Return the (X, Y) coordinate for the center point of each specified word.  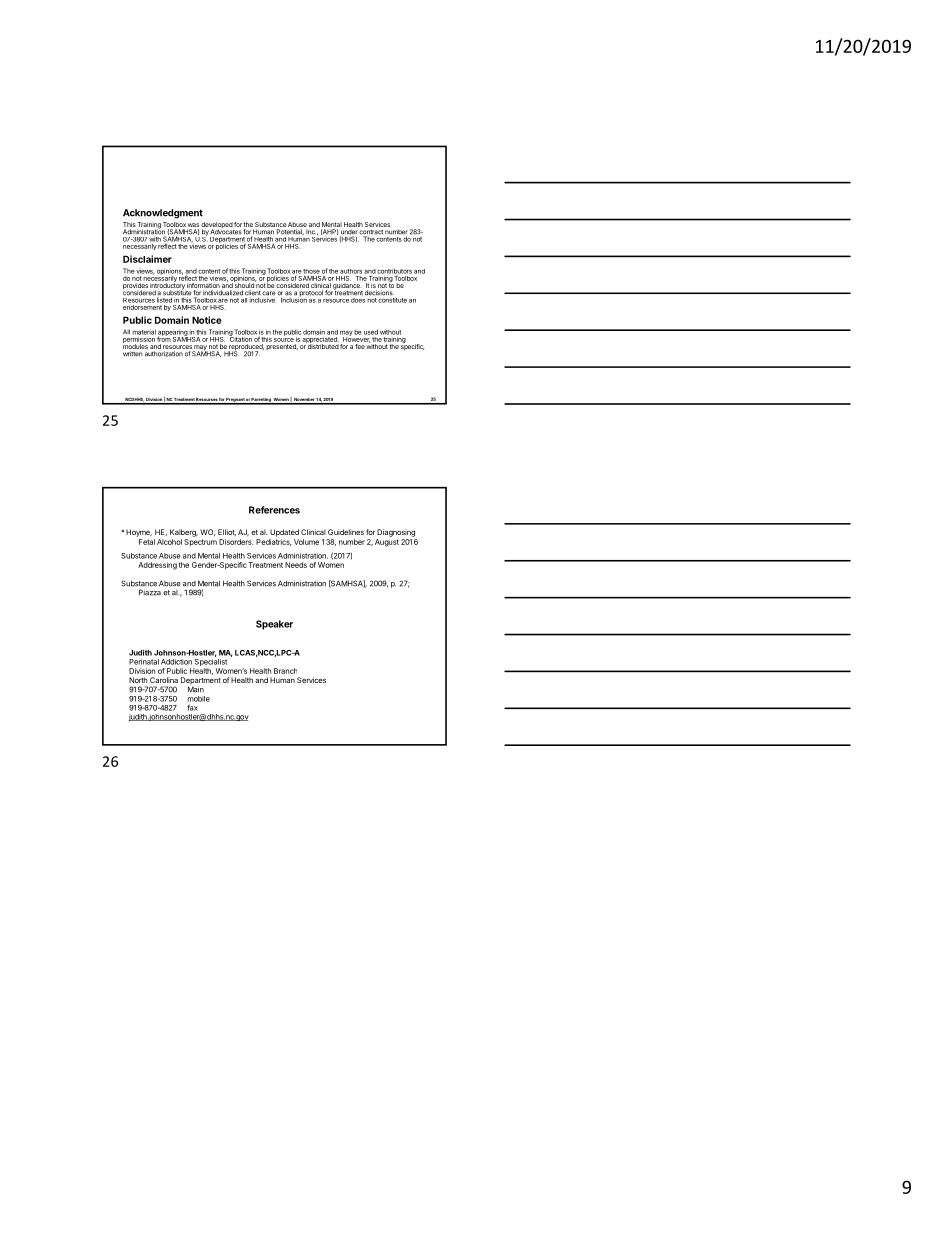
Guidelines (346, 532)
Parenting (261, 401)
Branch (285, 671)
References (274, 510)
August (387, 543)
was (193, 226)
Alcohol (169, 542)
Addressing (157, 566)
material (144, 332)
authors (351, 271)
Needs (296, 565)
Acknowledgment (163, 214)
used (371, 332)
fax (192, 707)
